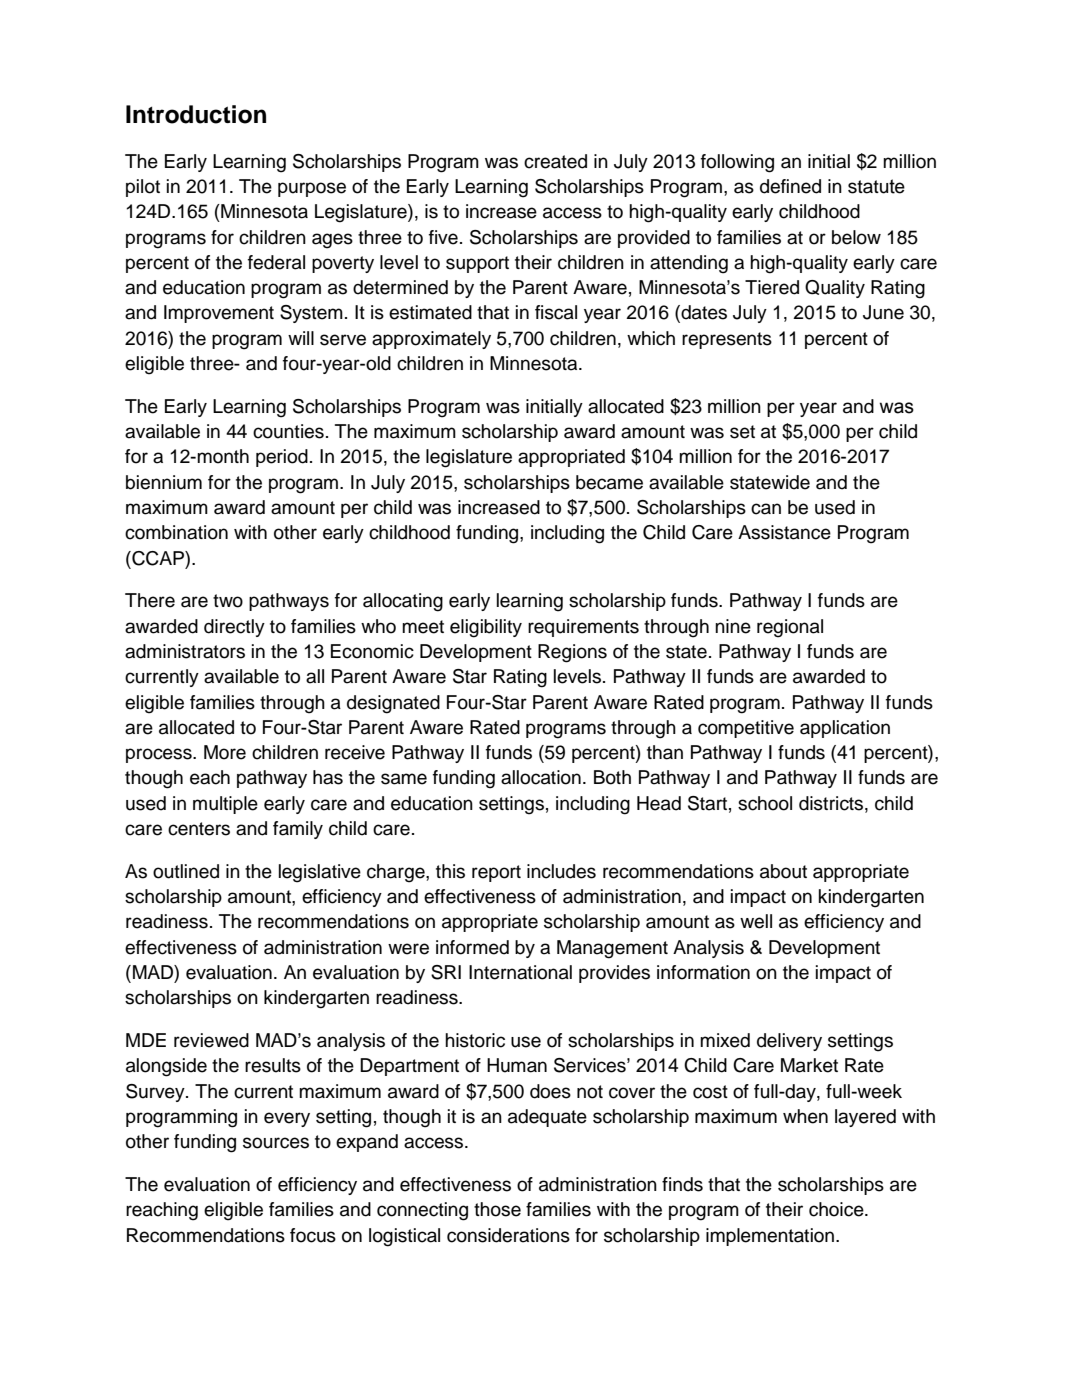  What do you see at coordinates (186, 871) in the screenshot?
I see `outlined` at bounding box center [186, 871].
